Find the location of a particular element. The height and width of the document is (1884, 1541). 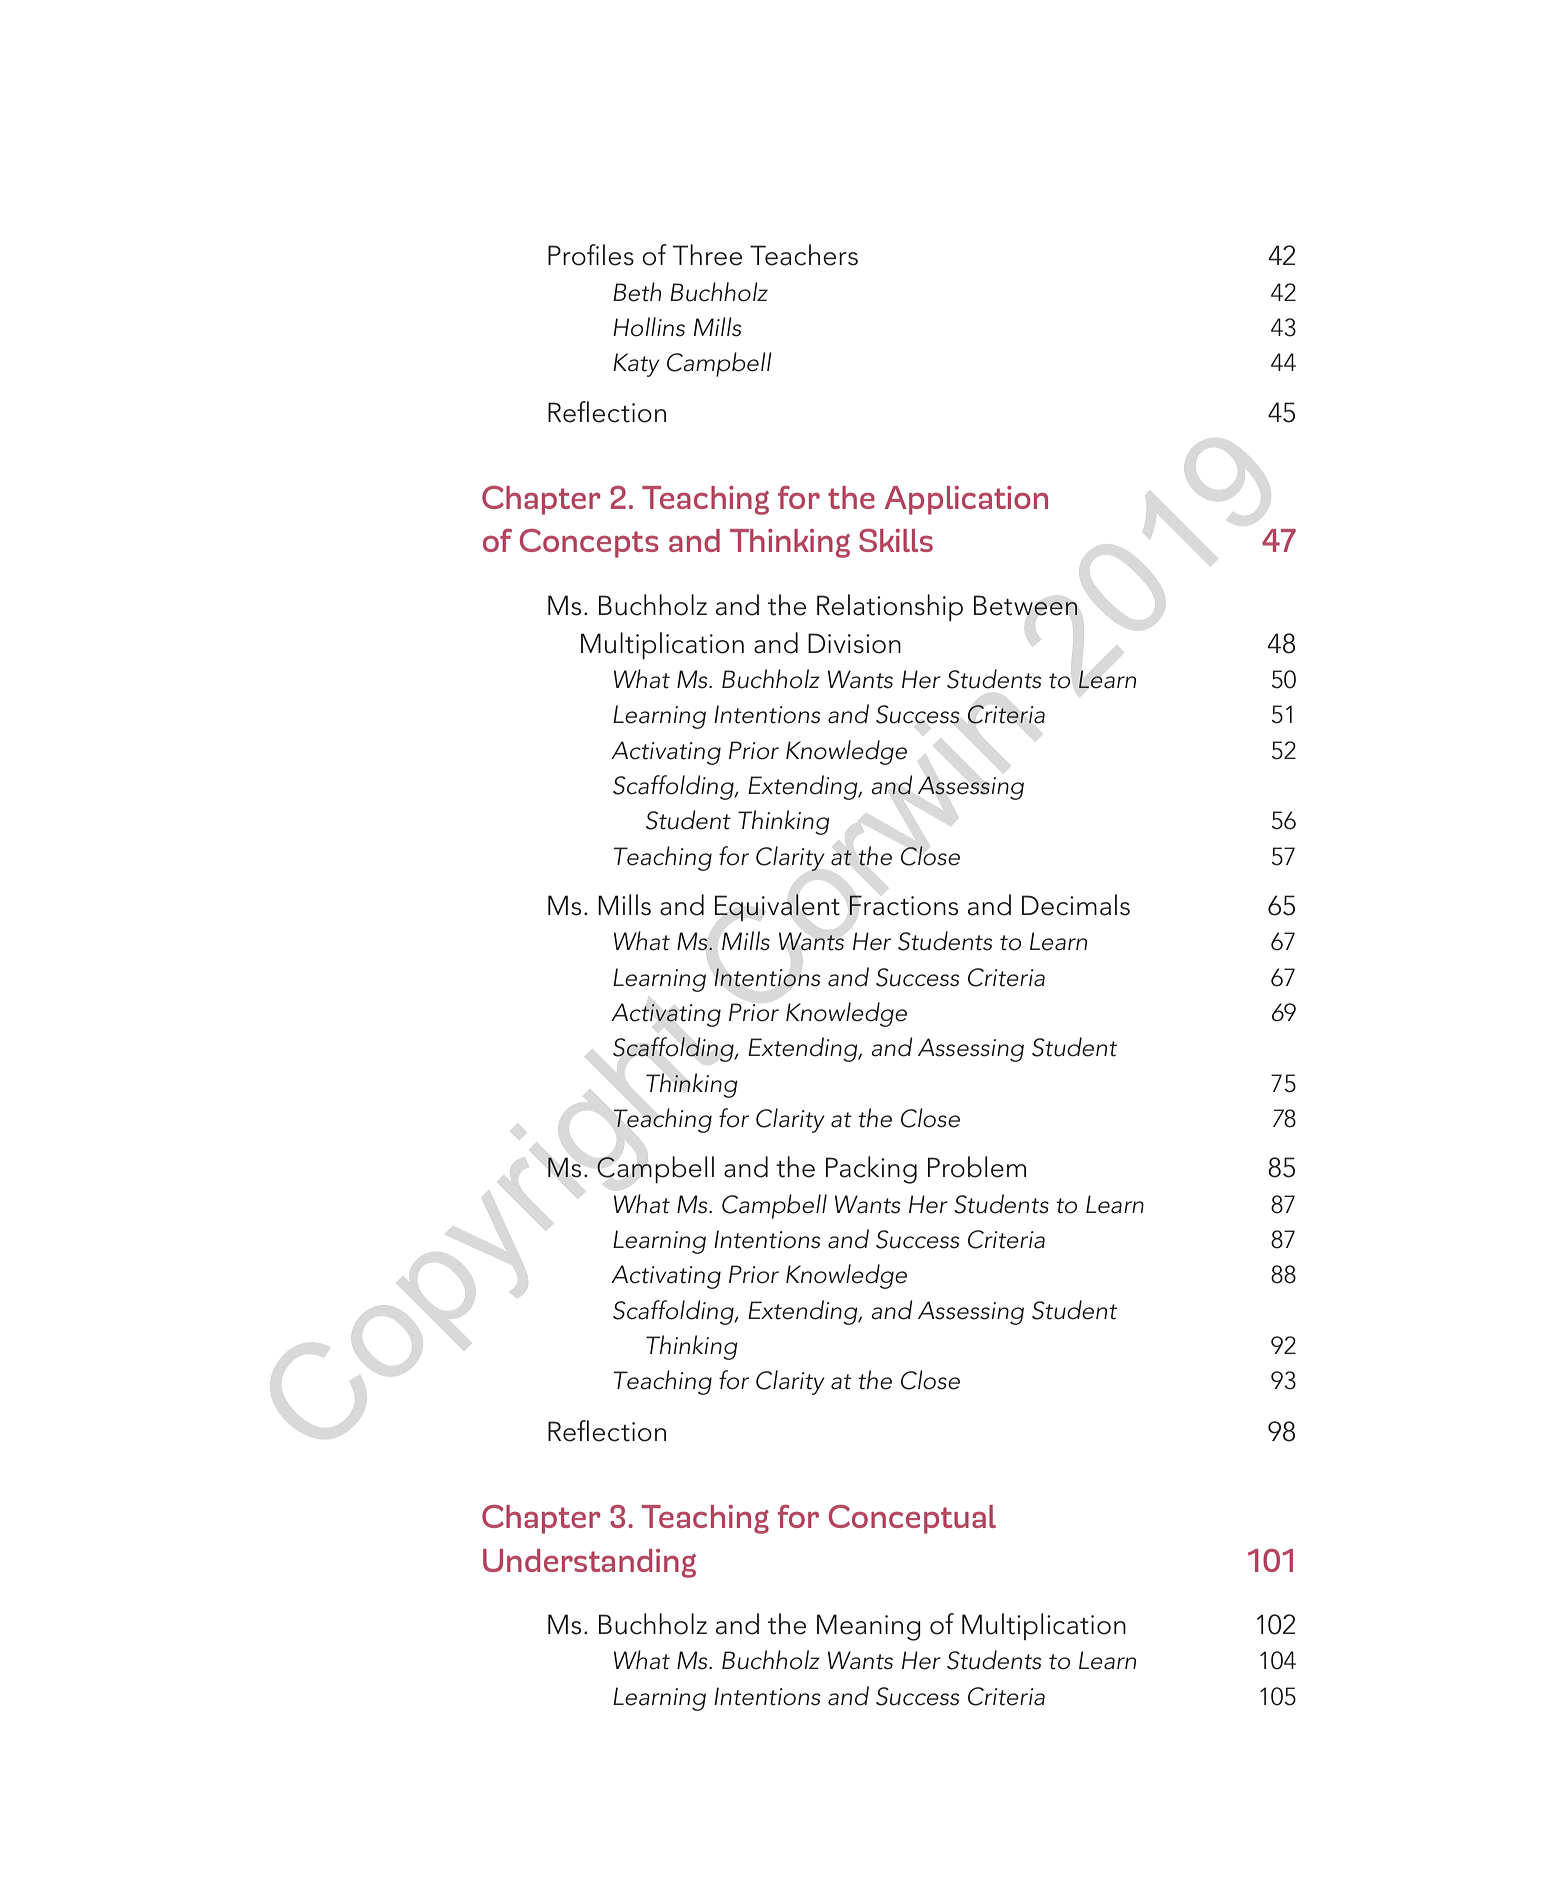

Meaning is located at coordinates (869, 1627).
